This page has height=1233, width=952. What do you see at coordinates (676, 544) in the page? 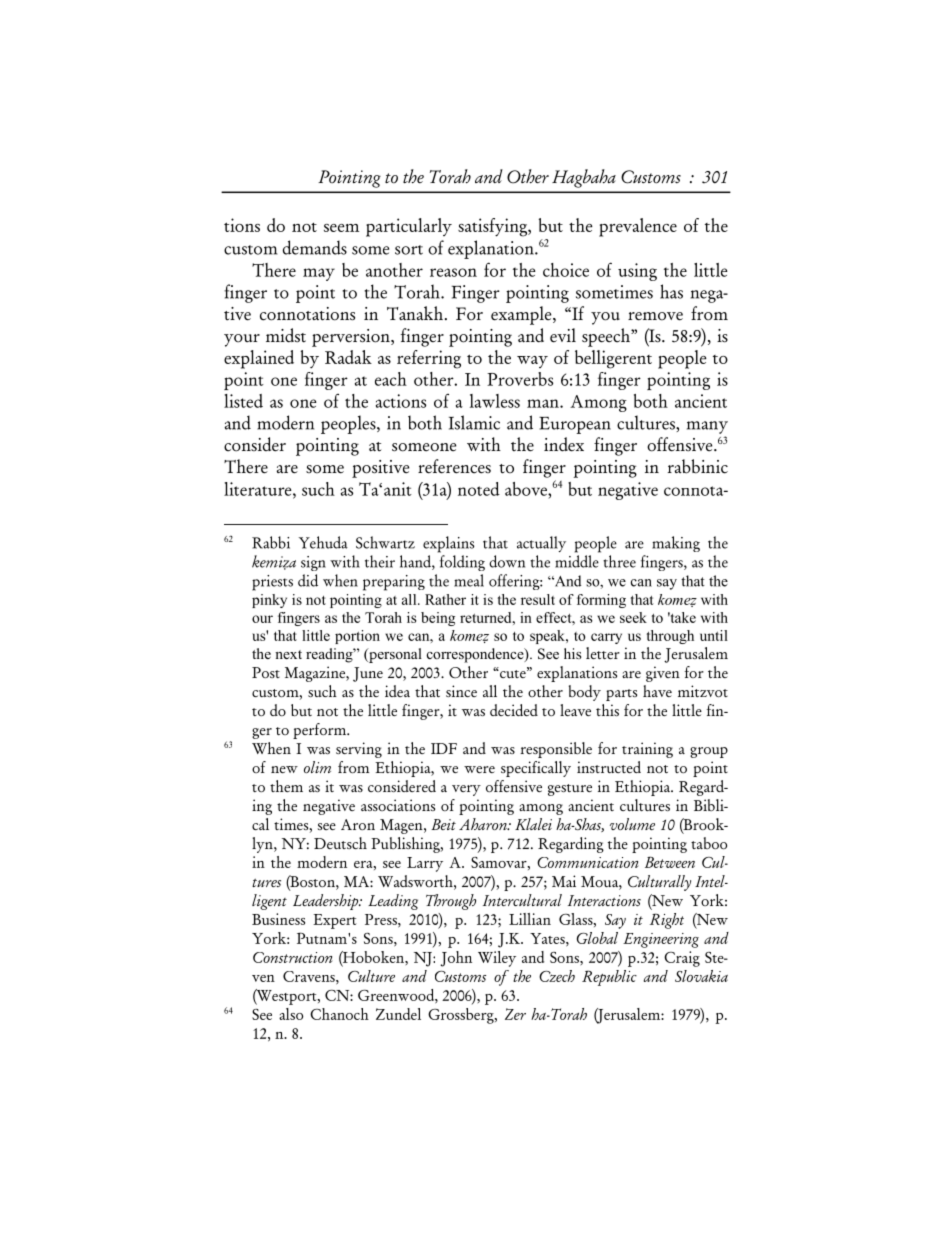
I see `making` at bounding box center [676, 544].
